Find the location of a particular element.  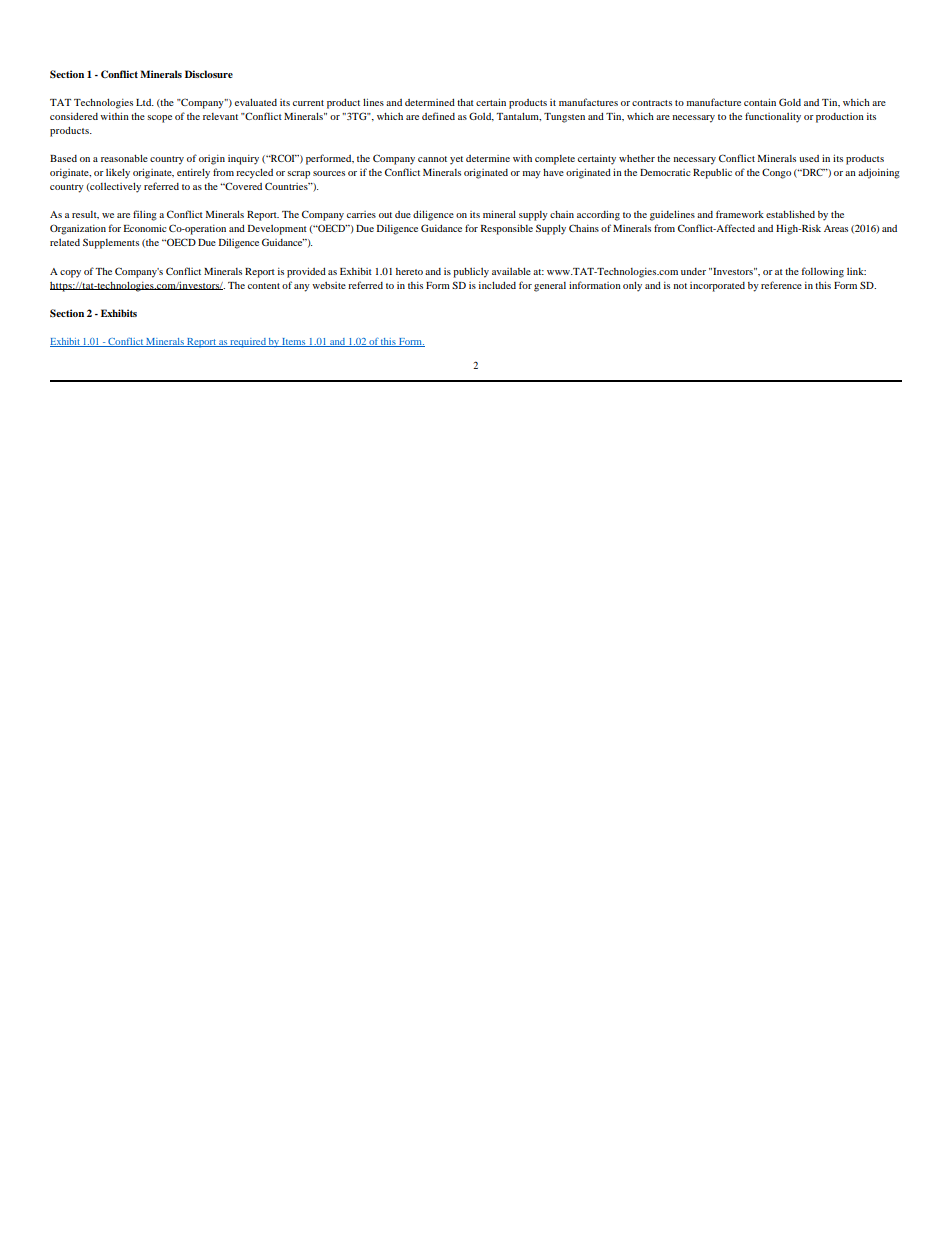

contain is located at coordinates (760, 102).
